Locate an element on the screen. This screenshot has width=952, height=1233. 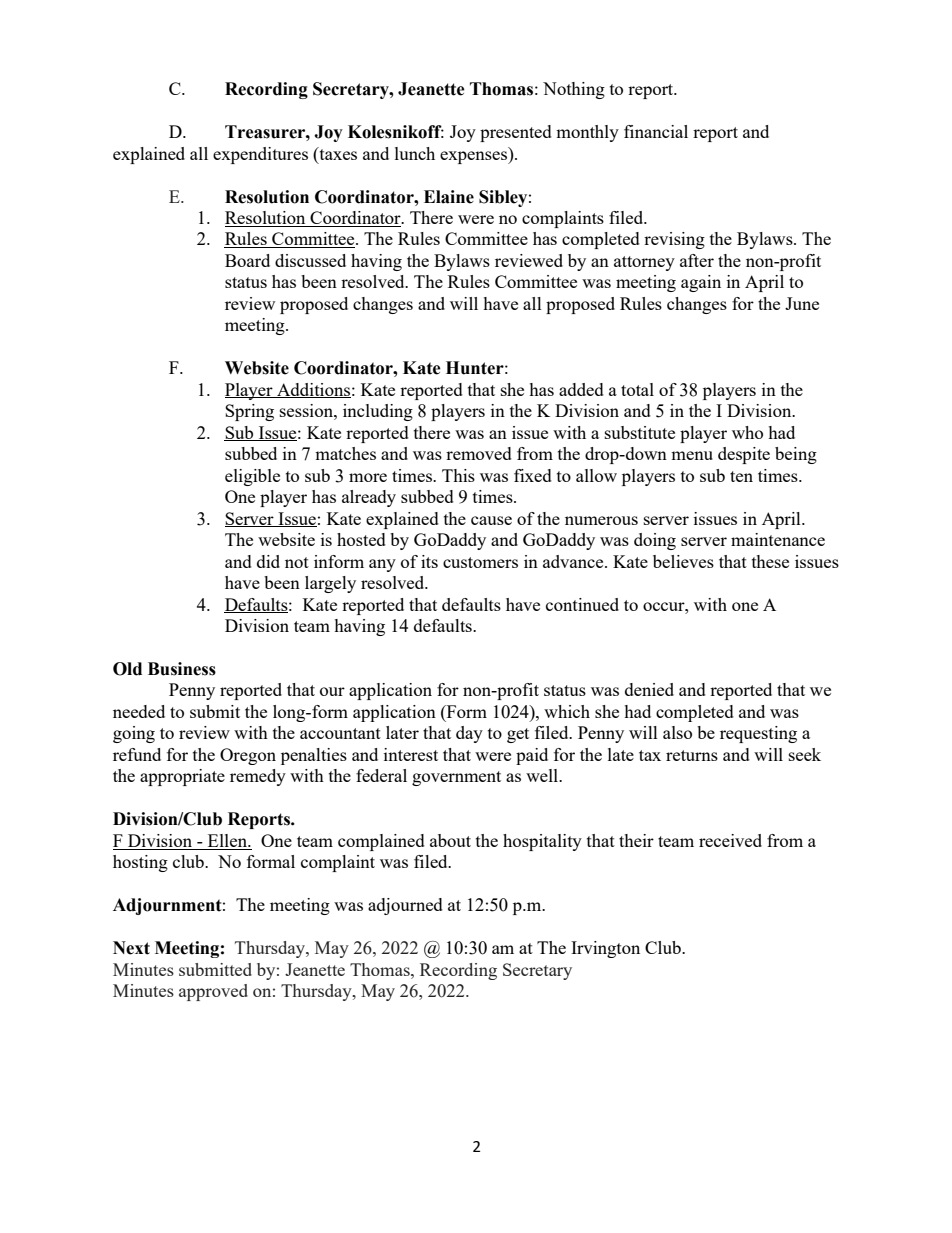
did is located at coordinates (268, 561).
